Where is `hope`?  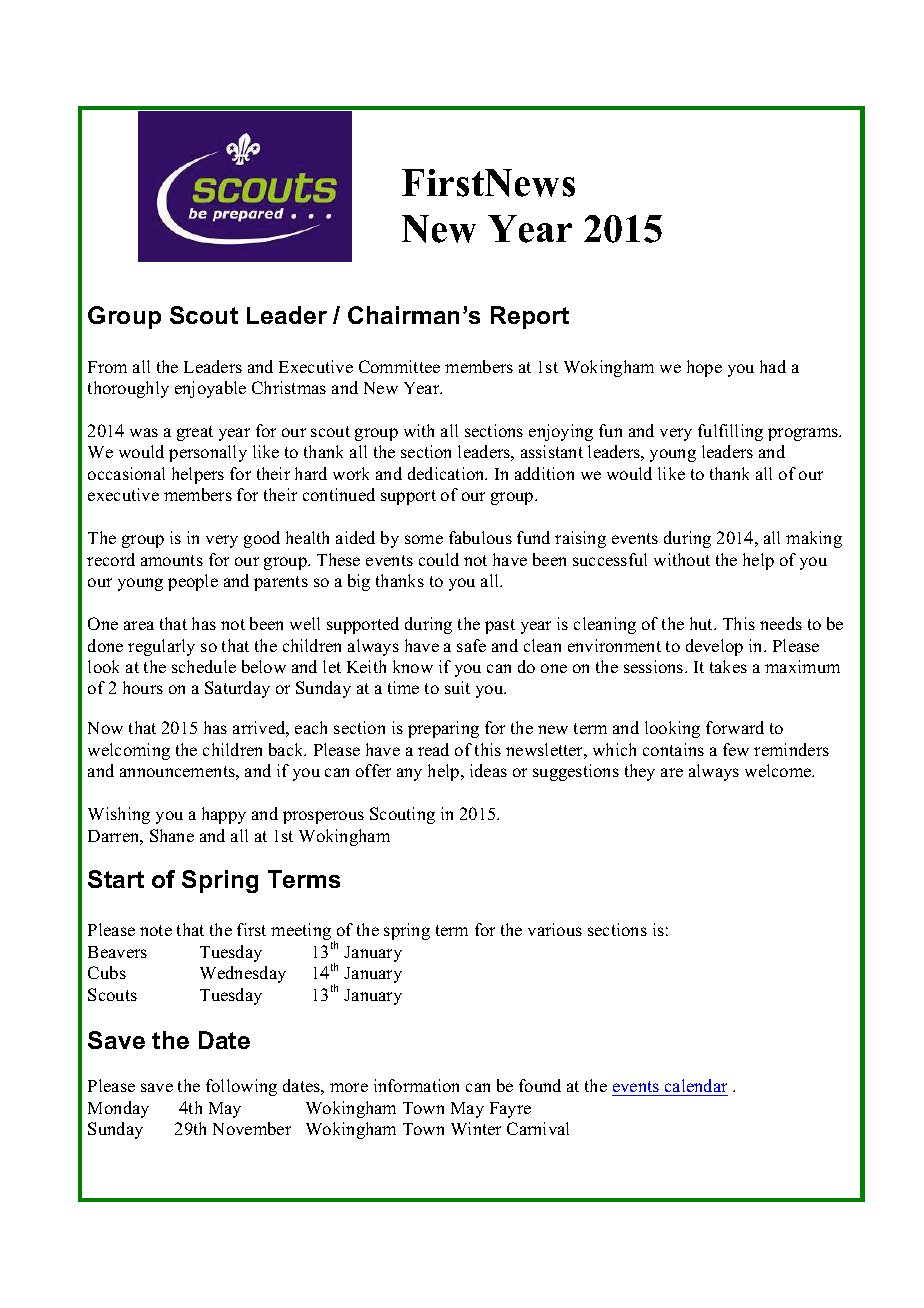 hope is located at coordinates (704, 368).
